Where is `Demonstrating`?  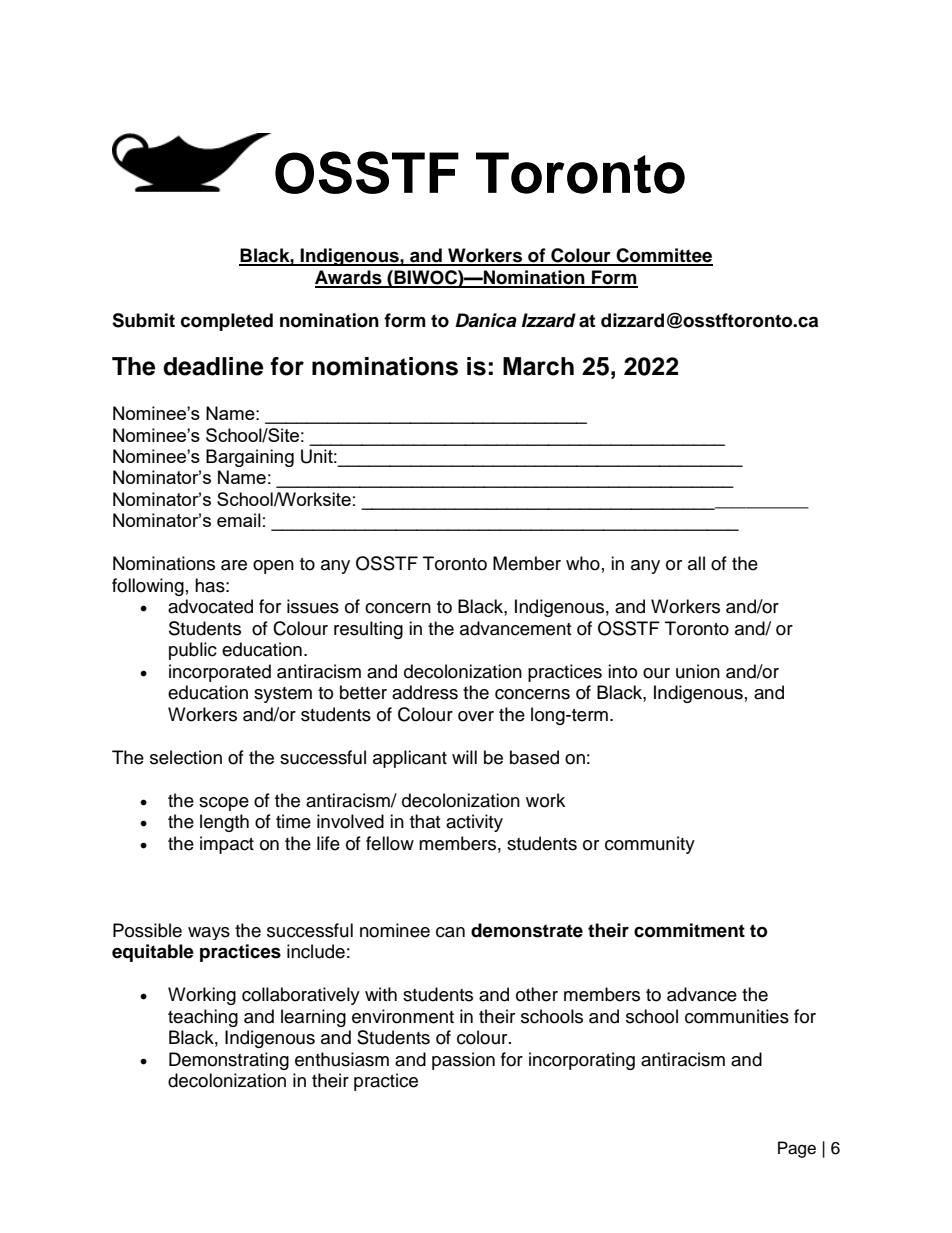 Demonstrating is located at coordinates (229, 1061).
